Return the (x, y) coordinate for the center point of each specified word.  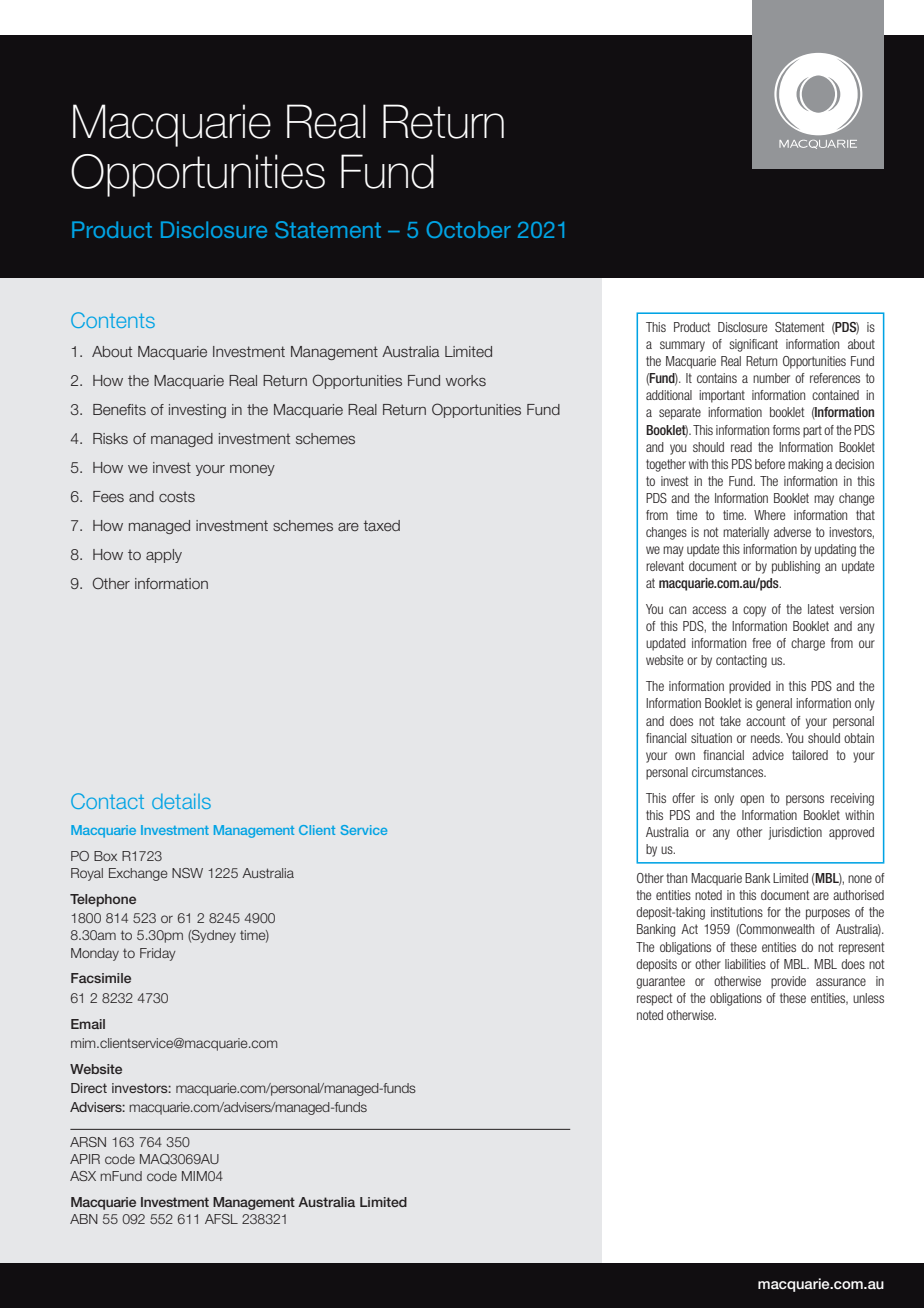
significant (753, 345)
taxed (381, 525)
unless (868, 998)
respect (655, 999)
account (766, 721)
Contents (113, 320)
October (468, 229)
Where (769, 515)
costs (177, 497)
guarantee (660, 982)
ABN (84, 1219)
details (181, 801)
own (685, 756)
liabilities (745, 964)
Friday (158, 954)
